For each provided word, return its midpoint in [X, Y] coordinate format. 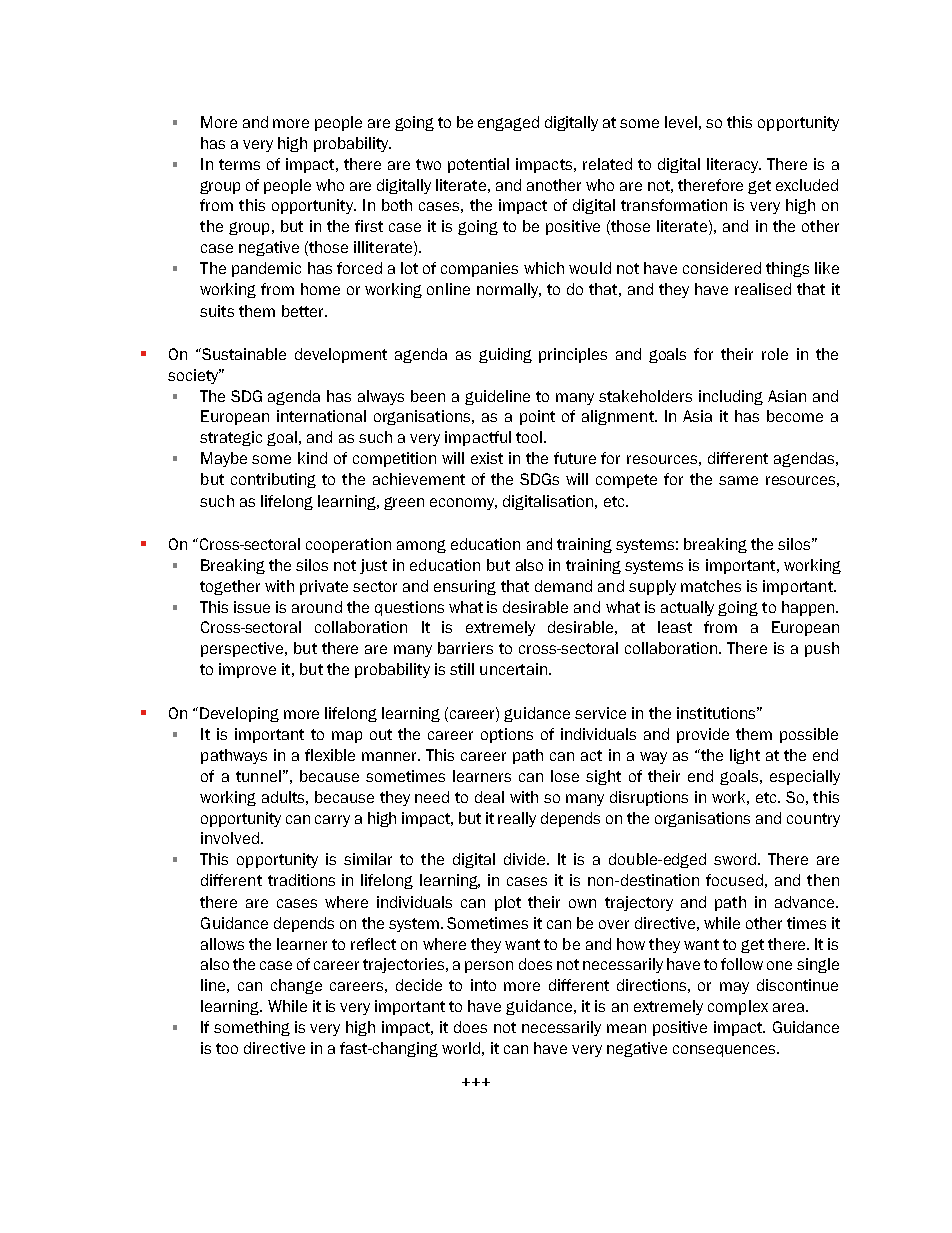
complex [738, 1007]
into [483, 985]
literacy [734, 165]
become [795, 416]
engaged [508, 123]
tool [530, 437]
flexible [330, 755]
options [507, 735]
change [296, 986]
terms [239, 164]
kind [312, 458]
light [745, 756]
